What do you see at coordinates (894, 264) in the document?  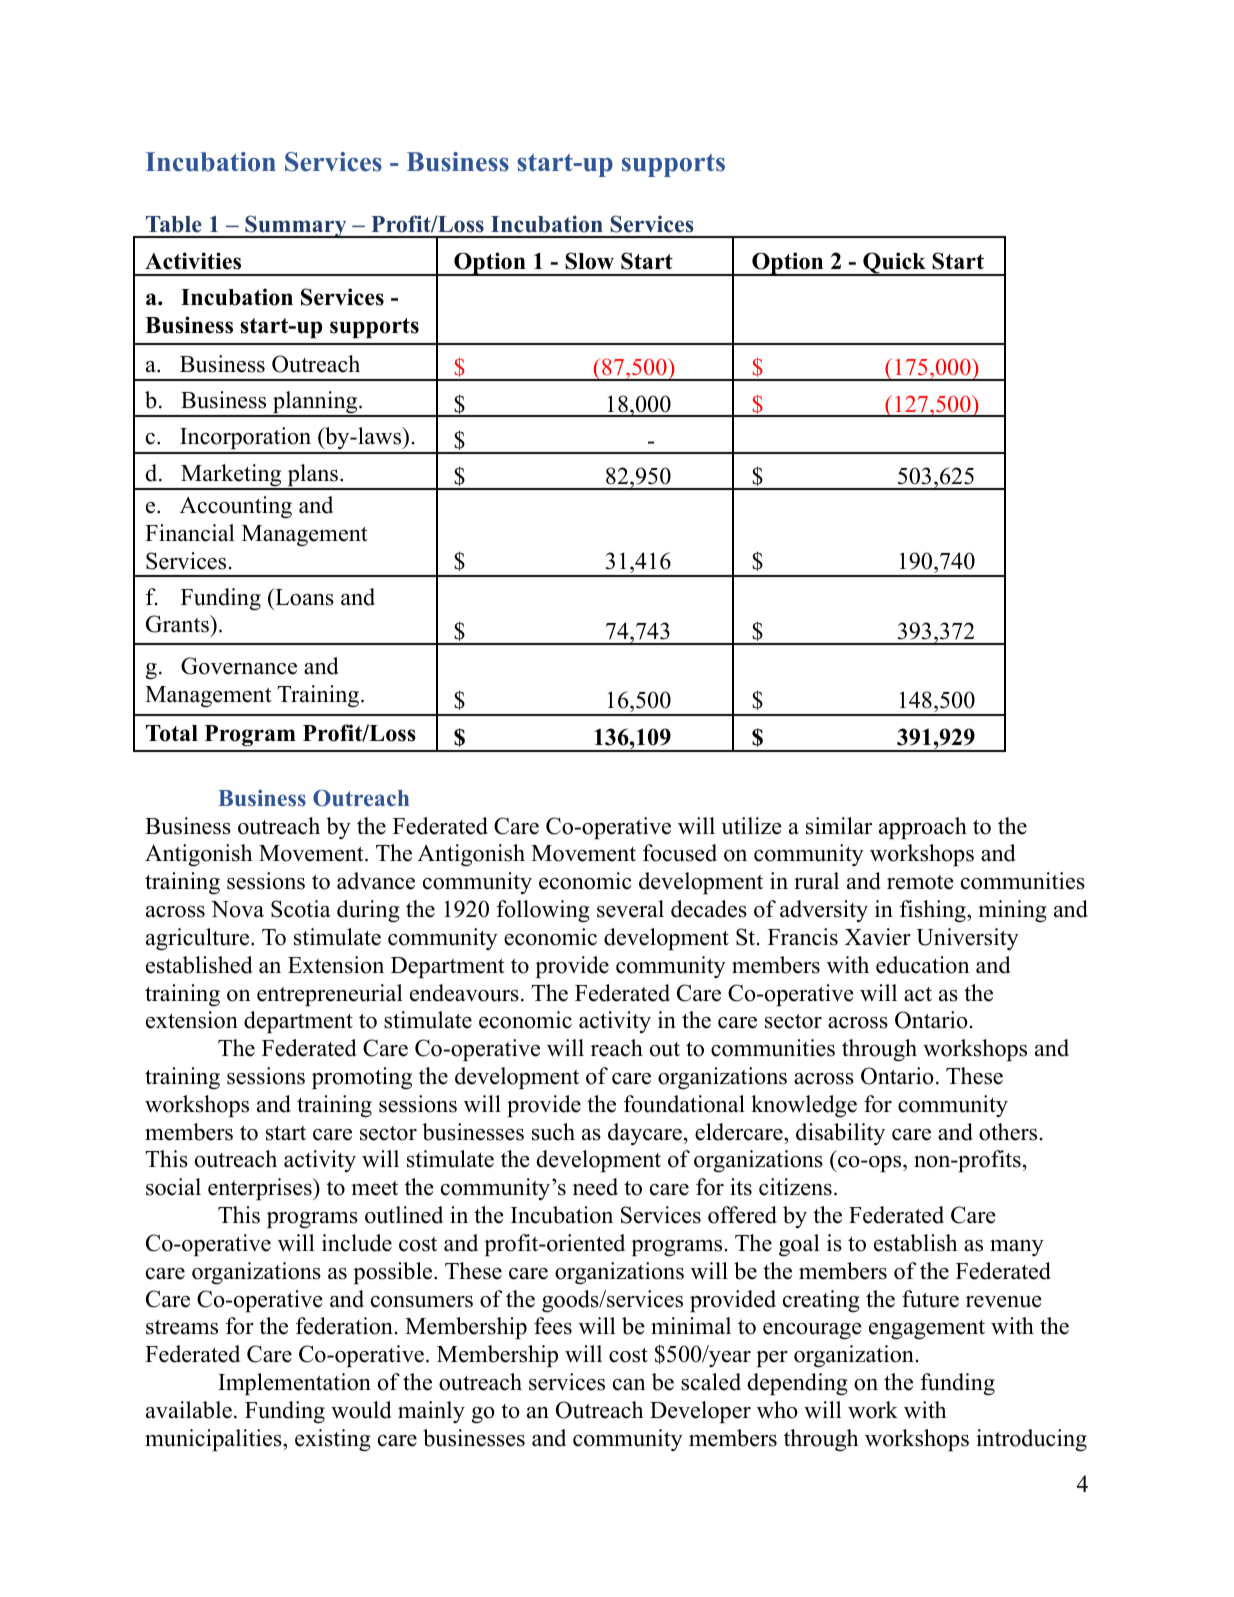 I see `Quick` at bounding box center [894, 264].
